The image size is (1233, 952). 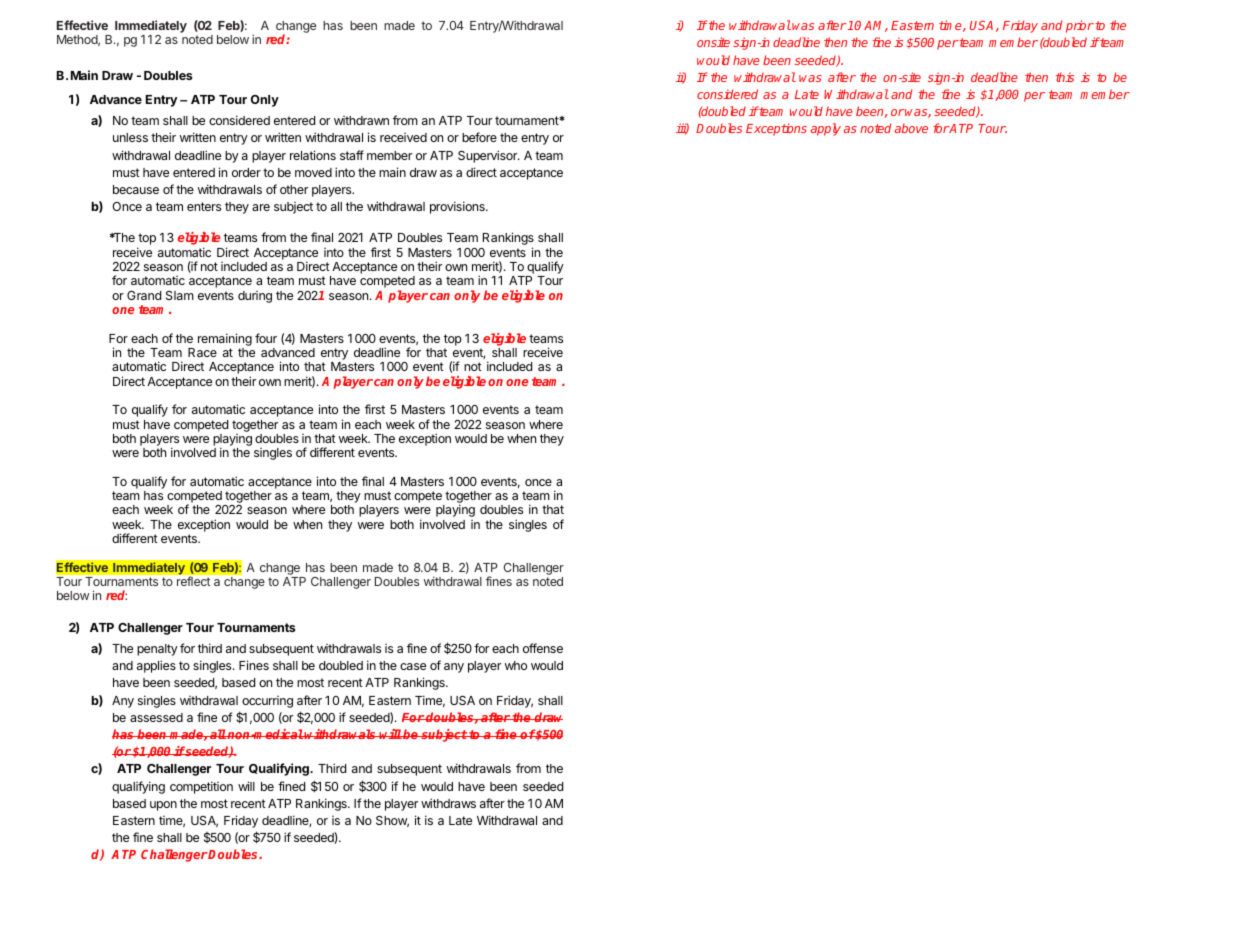 I want to click on during, so click(x=255, y=297).
